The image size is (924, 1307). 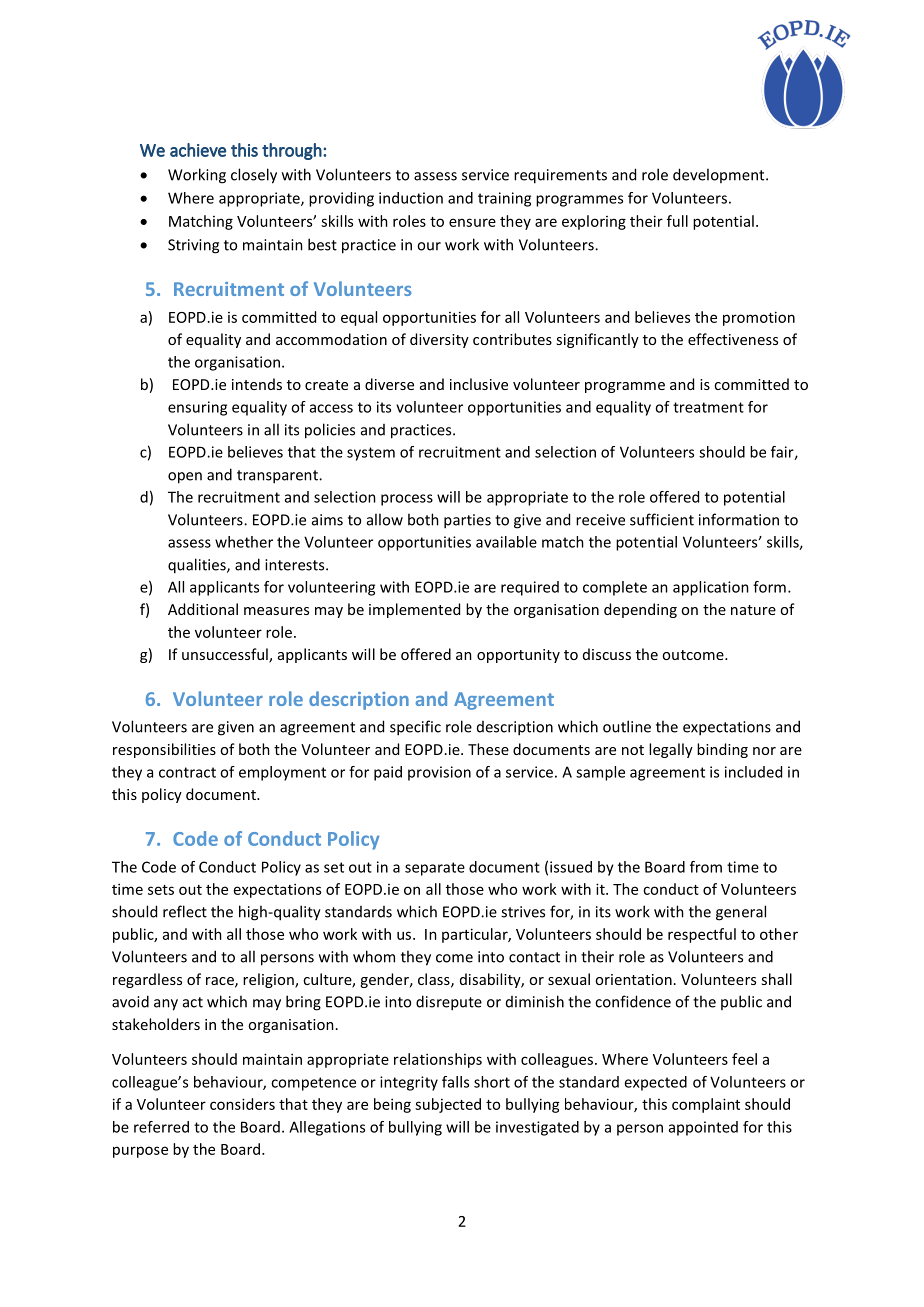 I want to click on induction, so click(x=411, y=198).
